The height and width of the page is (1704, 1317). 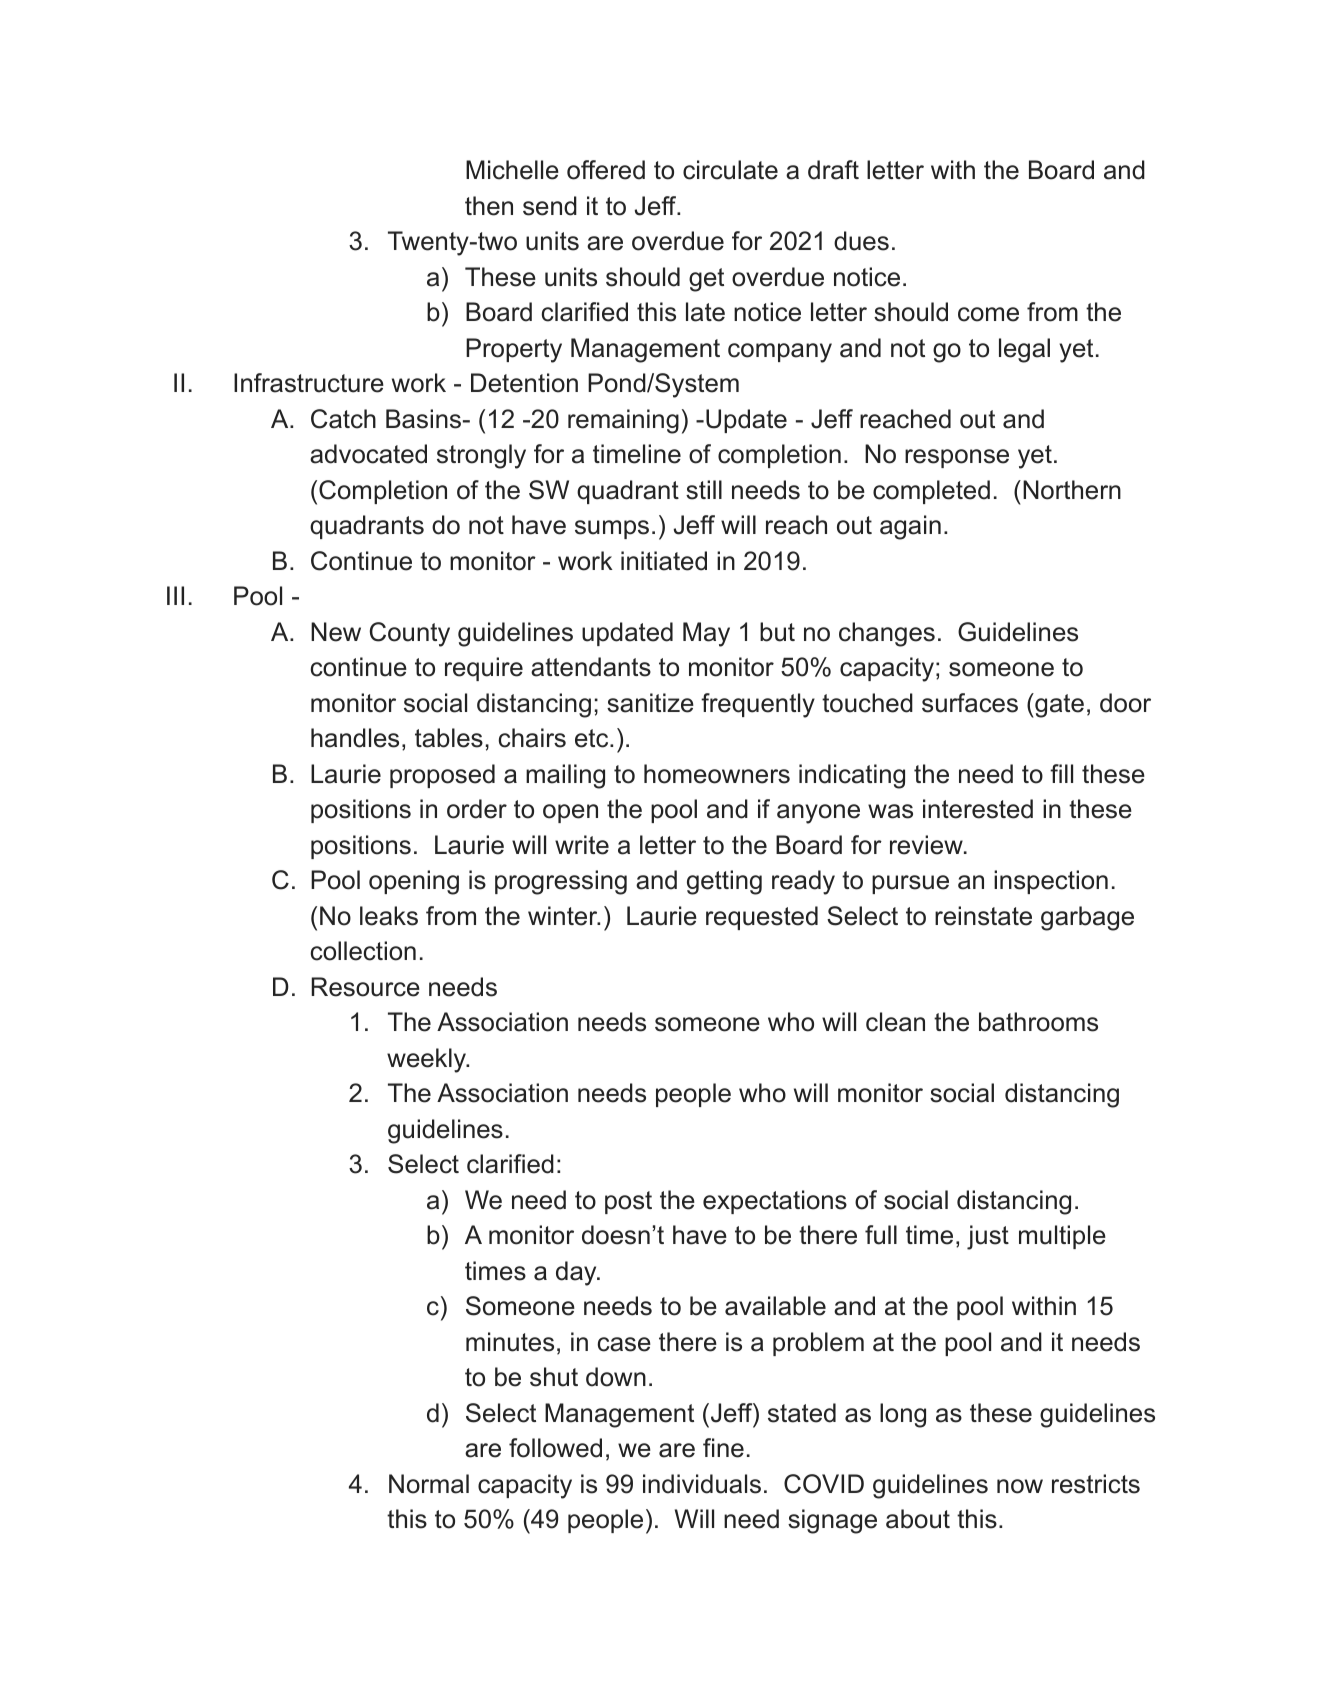 I want to click on just, so click(x=988, y=1237).
